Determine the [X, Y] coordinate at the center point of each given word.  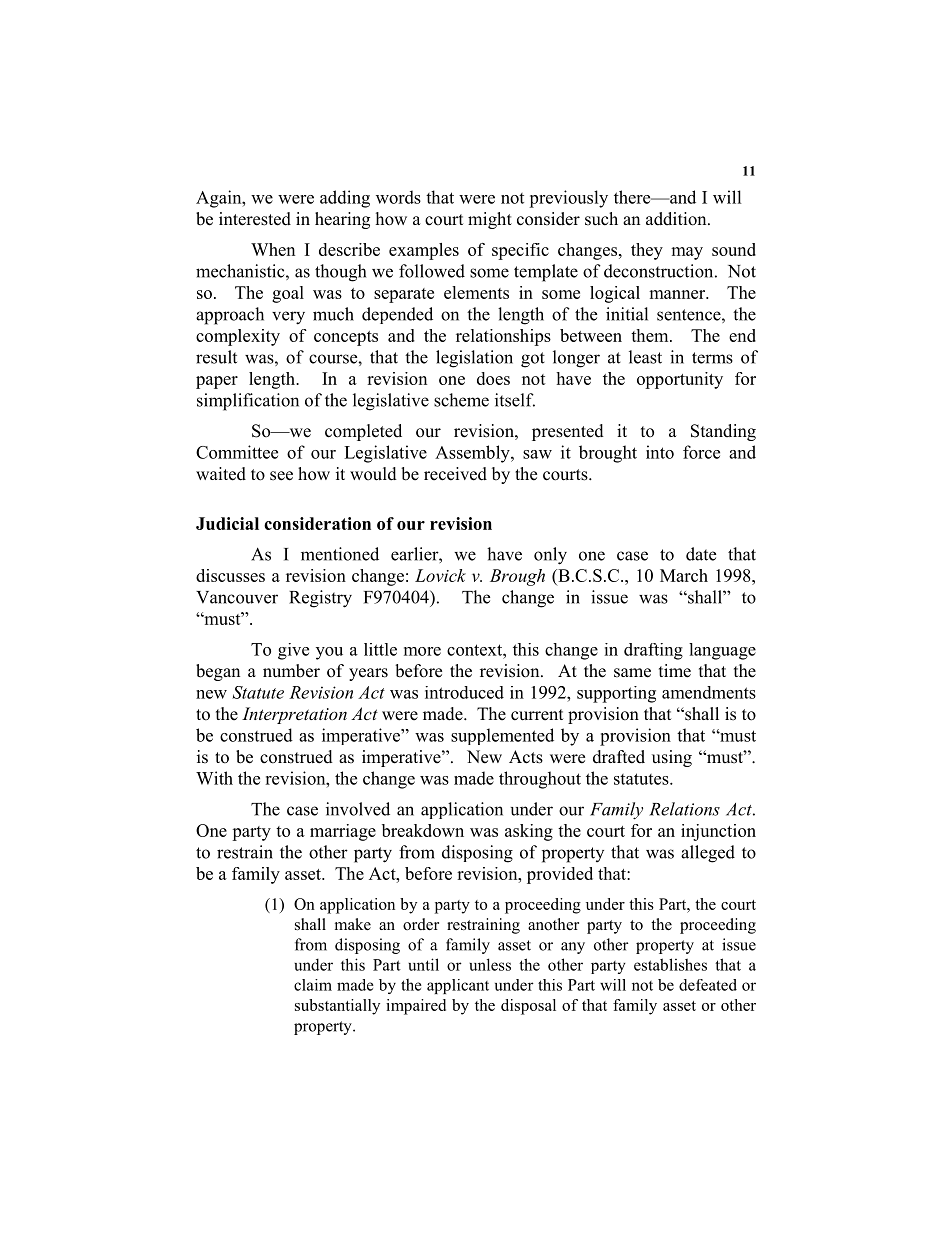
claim [313, 985]
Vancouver [237, 597]
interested [255, 219]
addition [677, 219]
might [490, 220]
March [684, 575]
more [422, 651]
